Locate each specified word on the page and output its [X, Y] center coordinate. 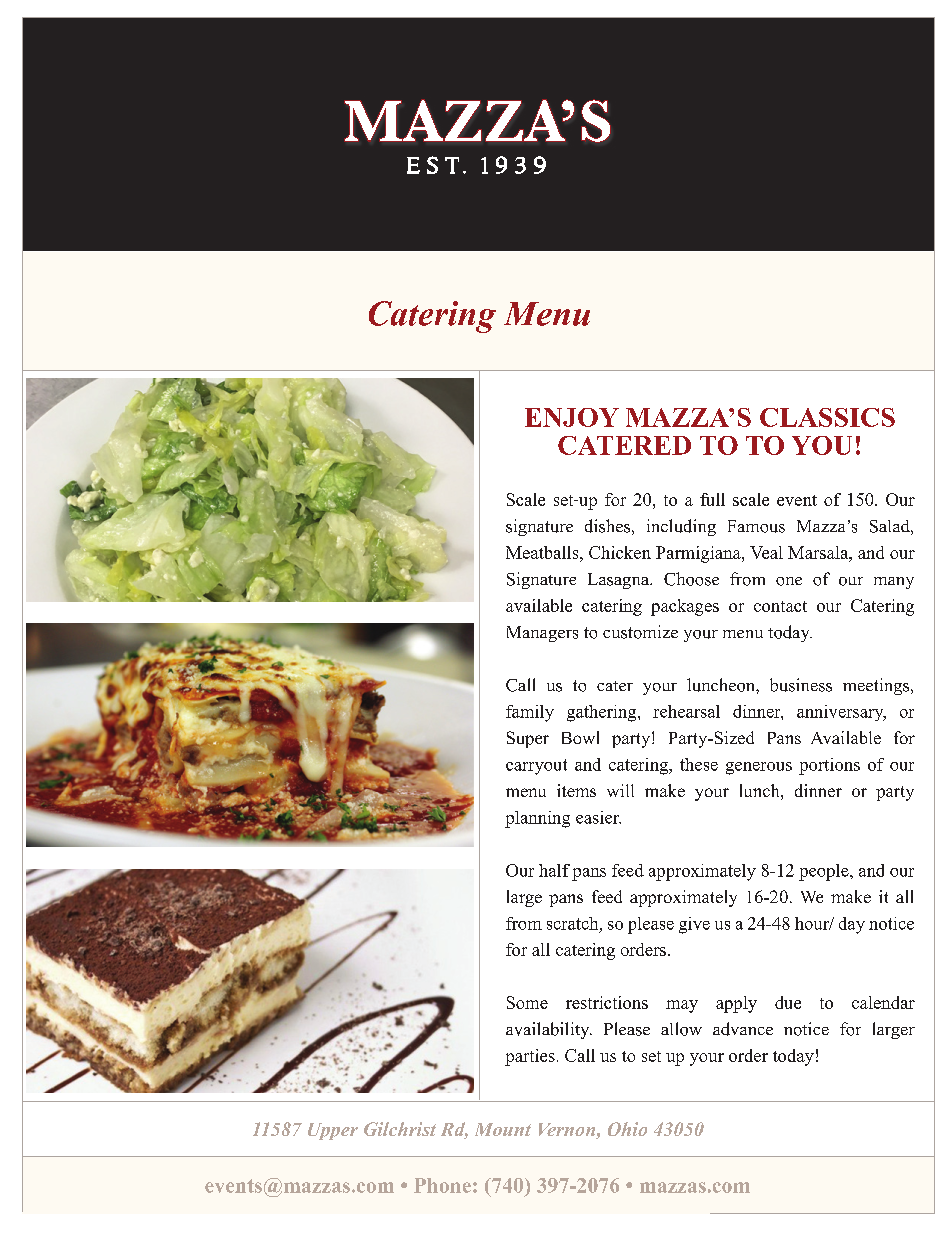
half [554, 870]
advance [743, 1029]
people [825, 872]
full [712, 499]
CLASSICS [827, 417]
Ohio [627, 1129]
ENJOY [572, 417]
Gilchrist [400, 1129]
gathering [603, 713]
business [801, 685]
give [694, 925]
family [530, 713]
